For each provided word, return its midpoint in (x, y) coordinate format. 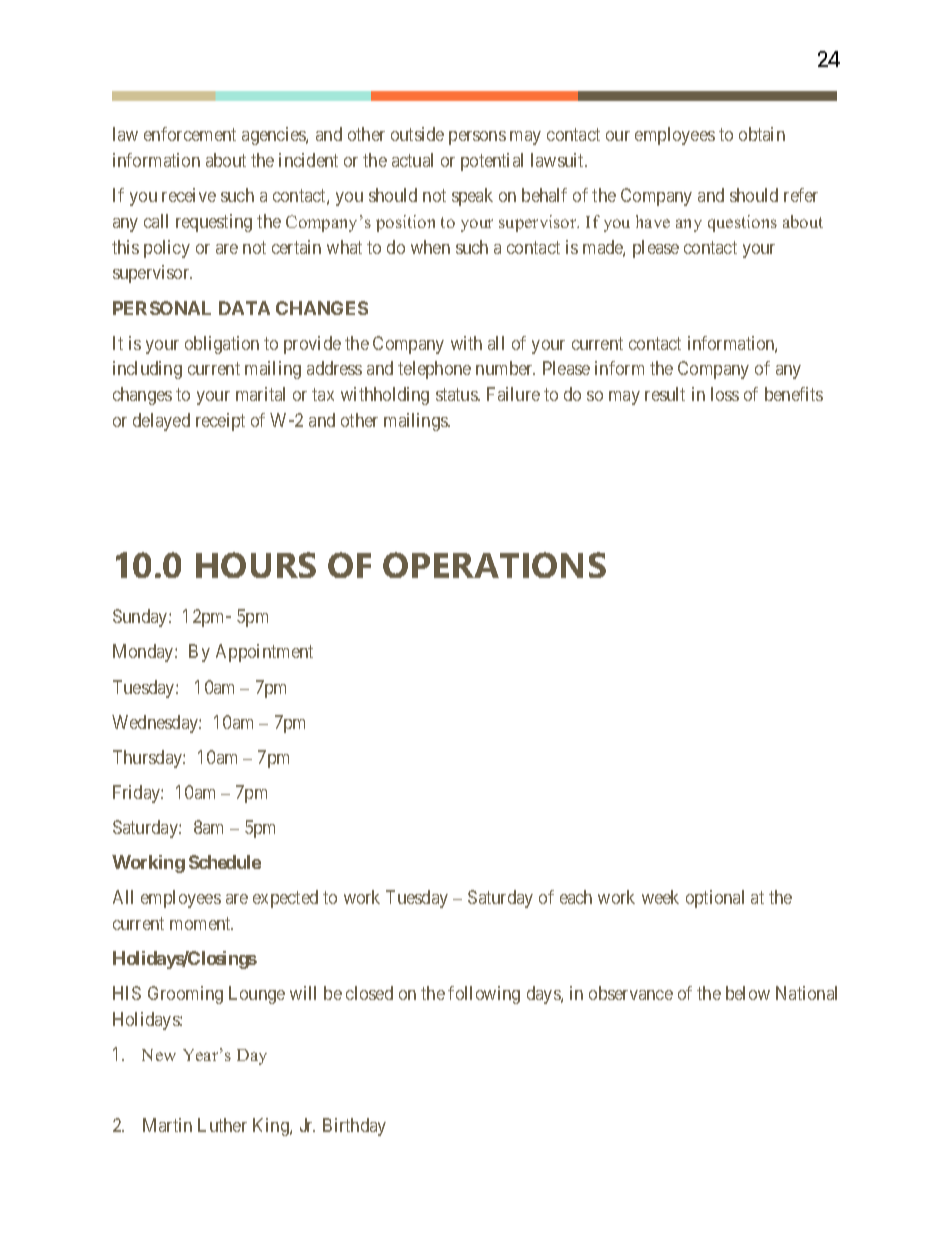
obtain (762, 134)
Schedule (225, 862)
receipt (220, 422)
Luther (222, 1125)
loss (725, 394)
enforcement (190, 134)
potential (492, 162)
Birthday (354, 1127)
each (576, 897)
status (457, 394)
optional (715, 899)
